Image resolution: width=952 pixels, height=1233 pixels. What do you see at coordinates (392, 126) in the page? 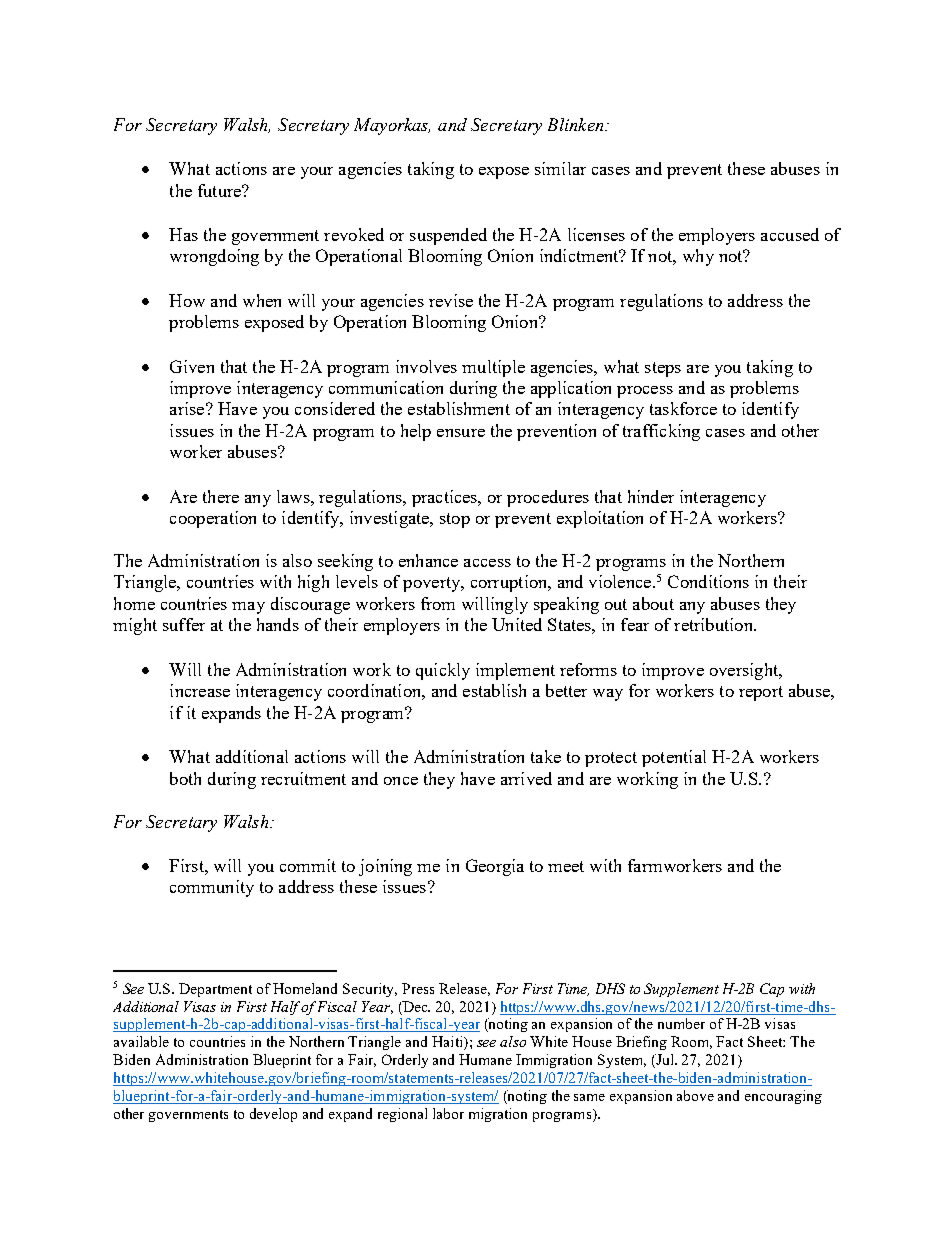
I see `Mayorkas` at bounding box center [392, 126].
